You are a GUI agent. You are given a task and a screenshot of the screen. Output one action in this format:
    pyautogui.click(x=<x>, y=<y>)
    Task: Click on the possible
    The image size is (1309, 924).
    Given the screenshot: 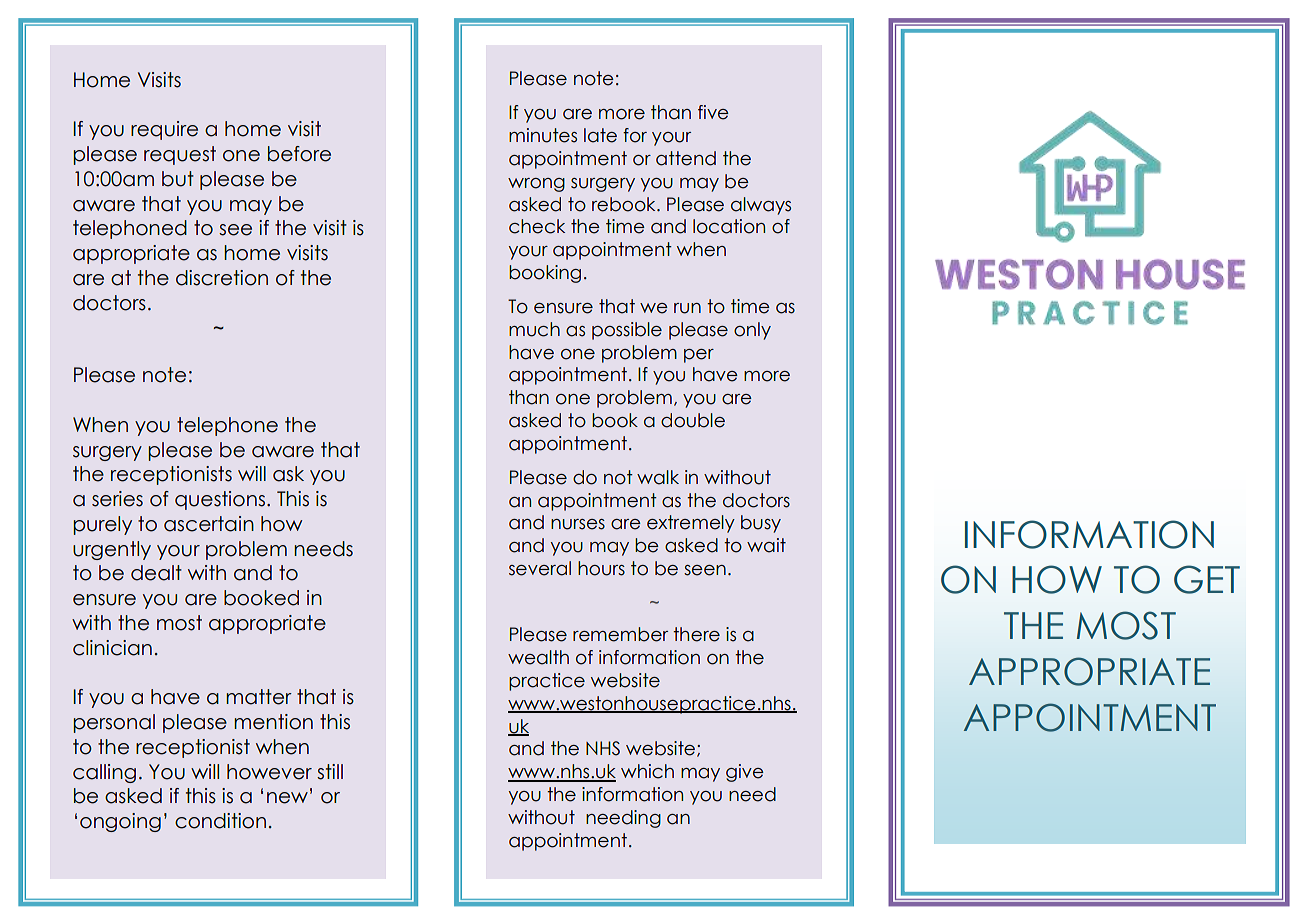 What is the action you would take?
    pyautogui.click(x=627, y=331)
